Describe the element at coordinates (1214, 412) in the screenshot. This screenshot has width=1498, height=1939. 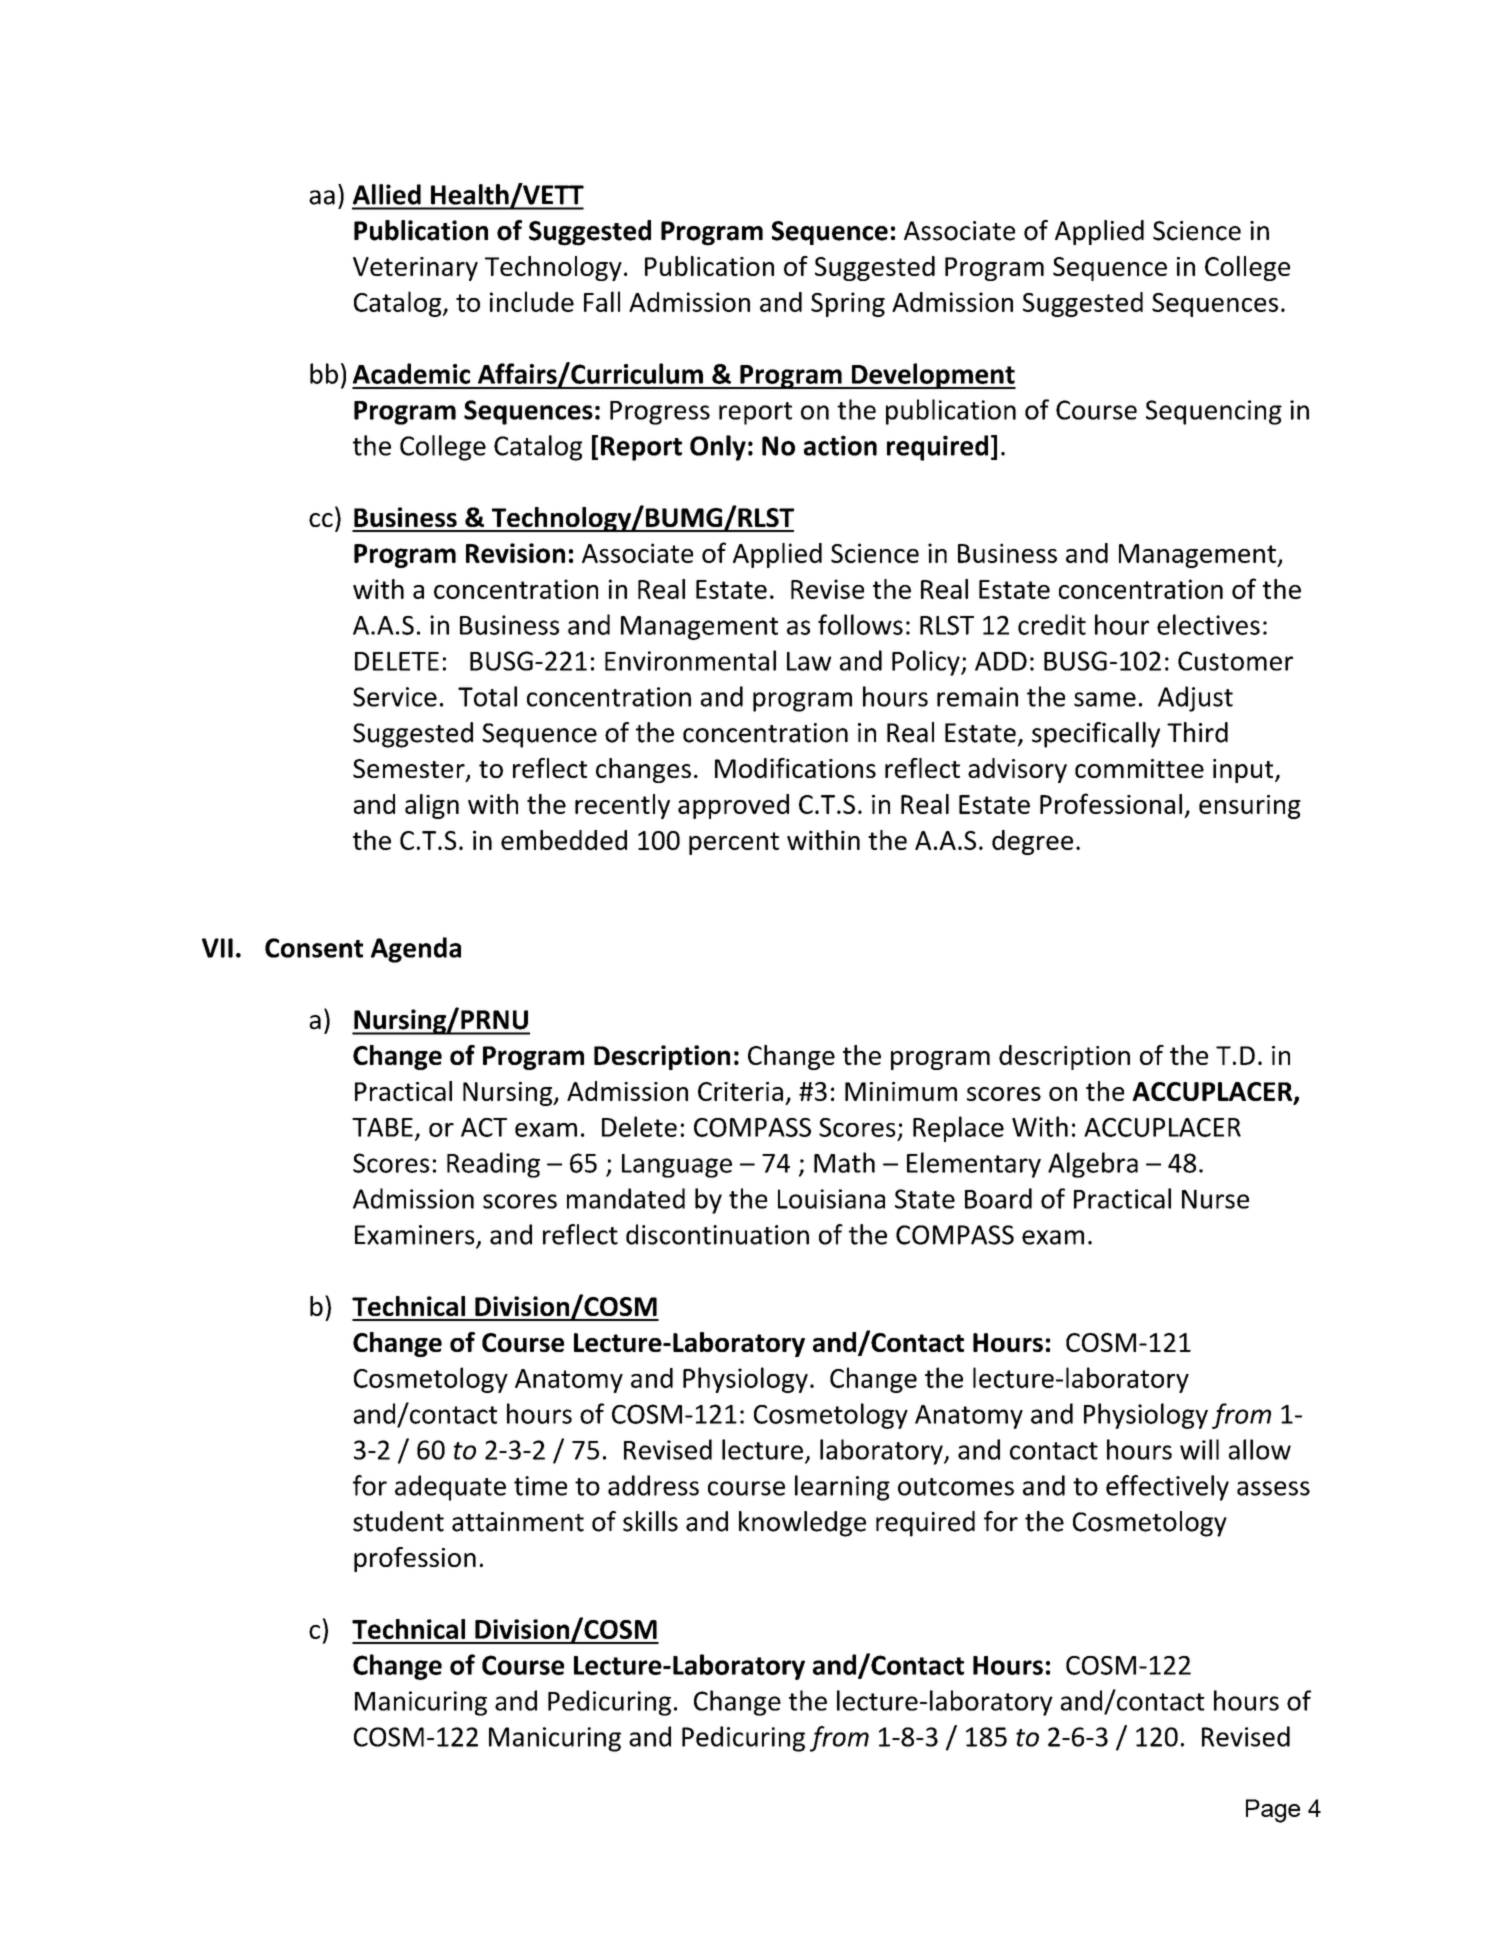
I see `Sequencing` at that location.
